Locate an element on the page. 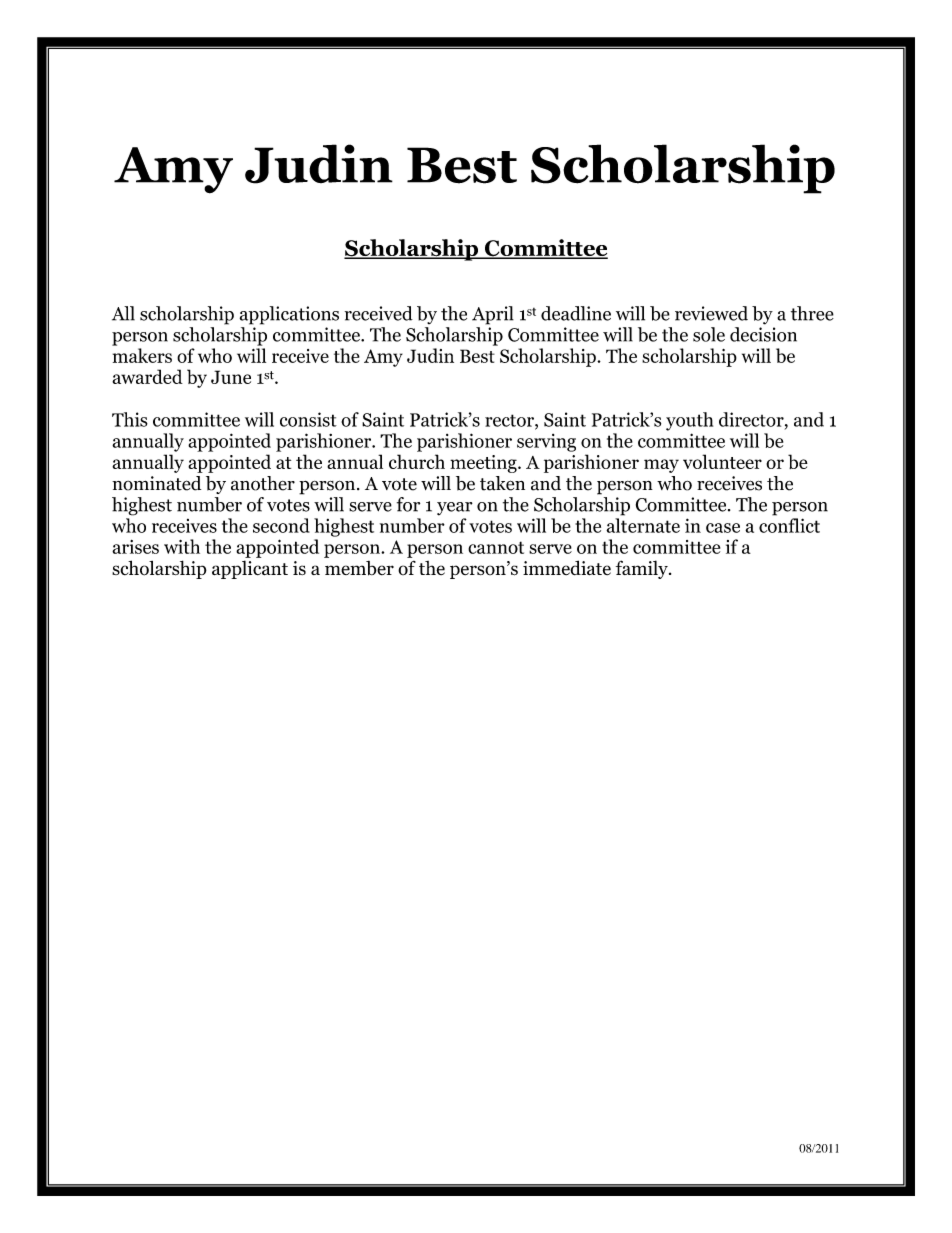  April is located at coordinates (493, 315).
